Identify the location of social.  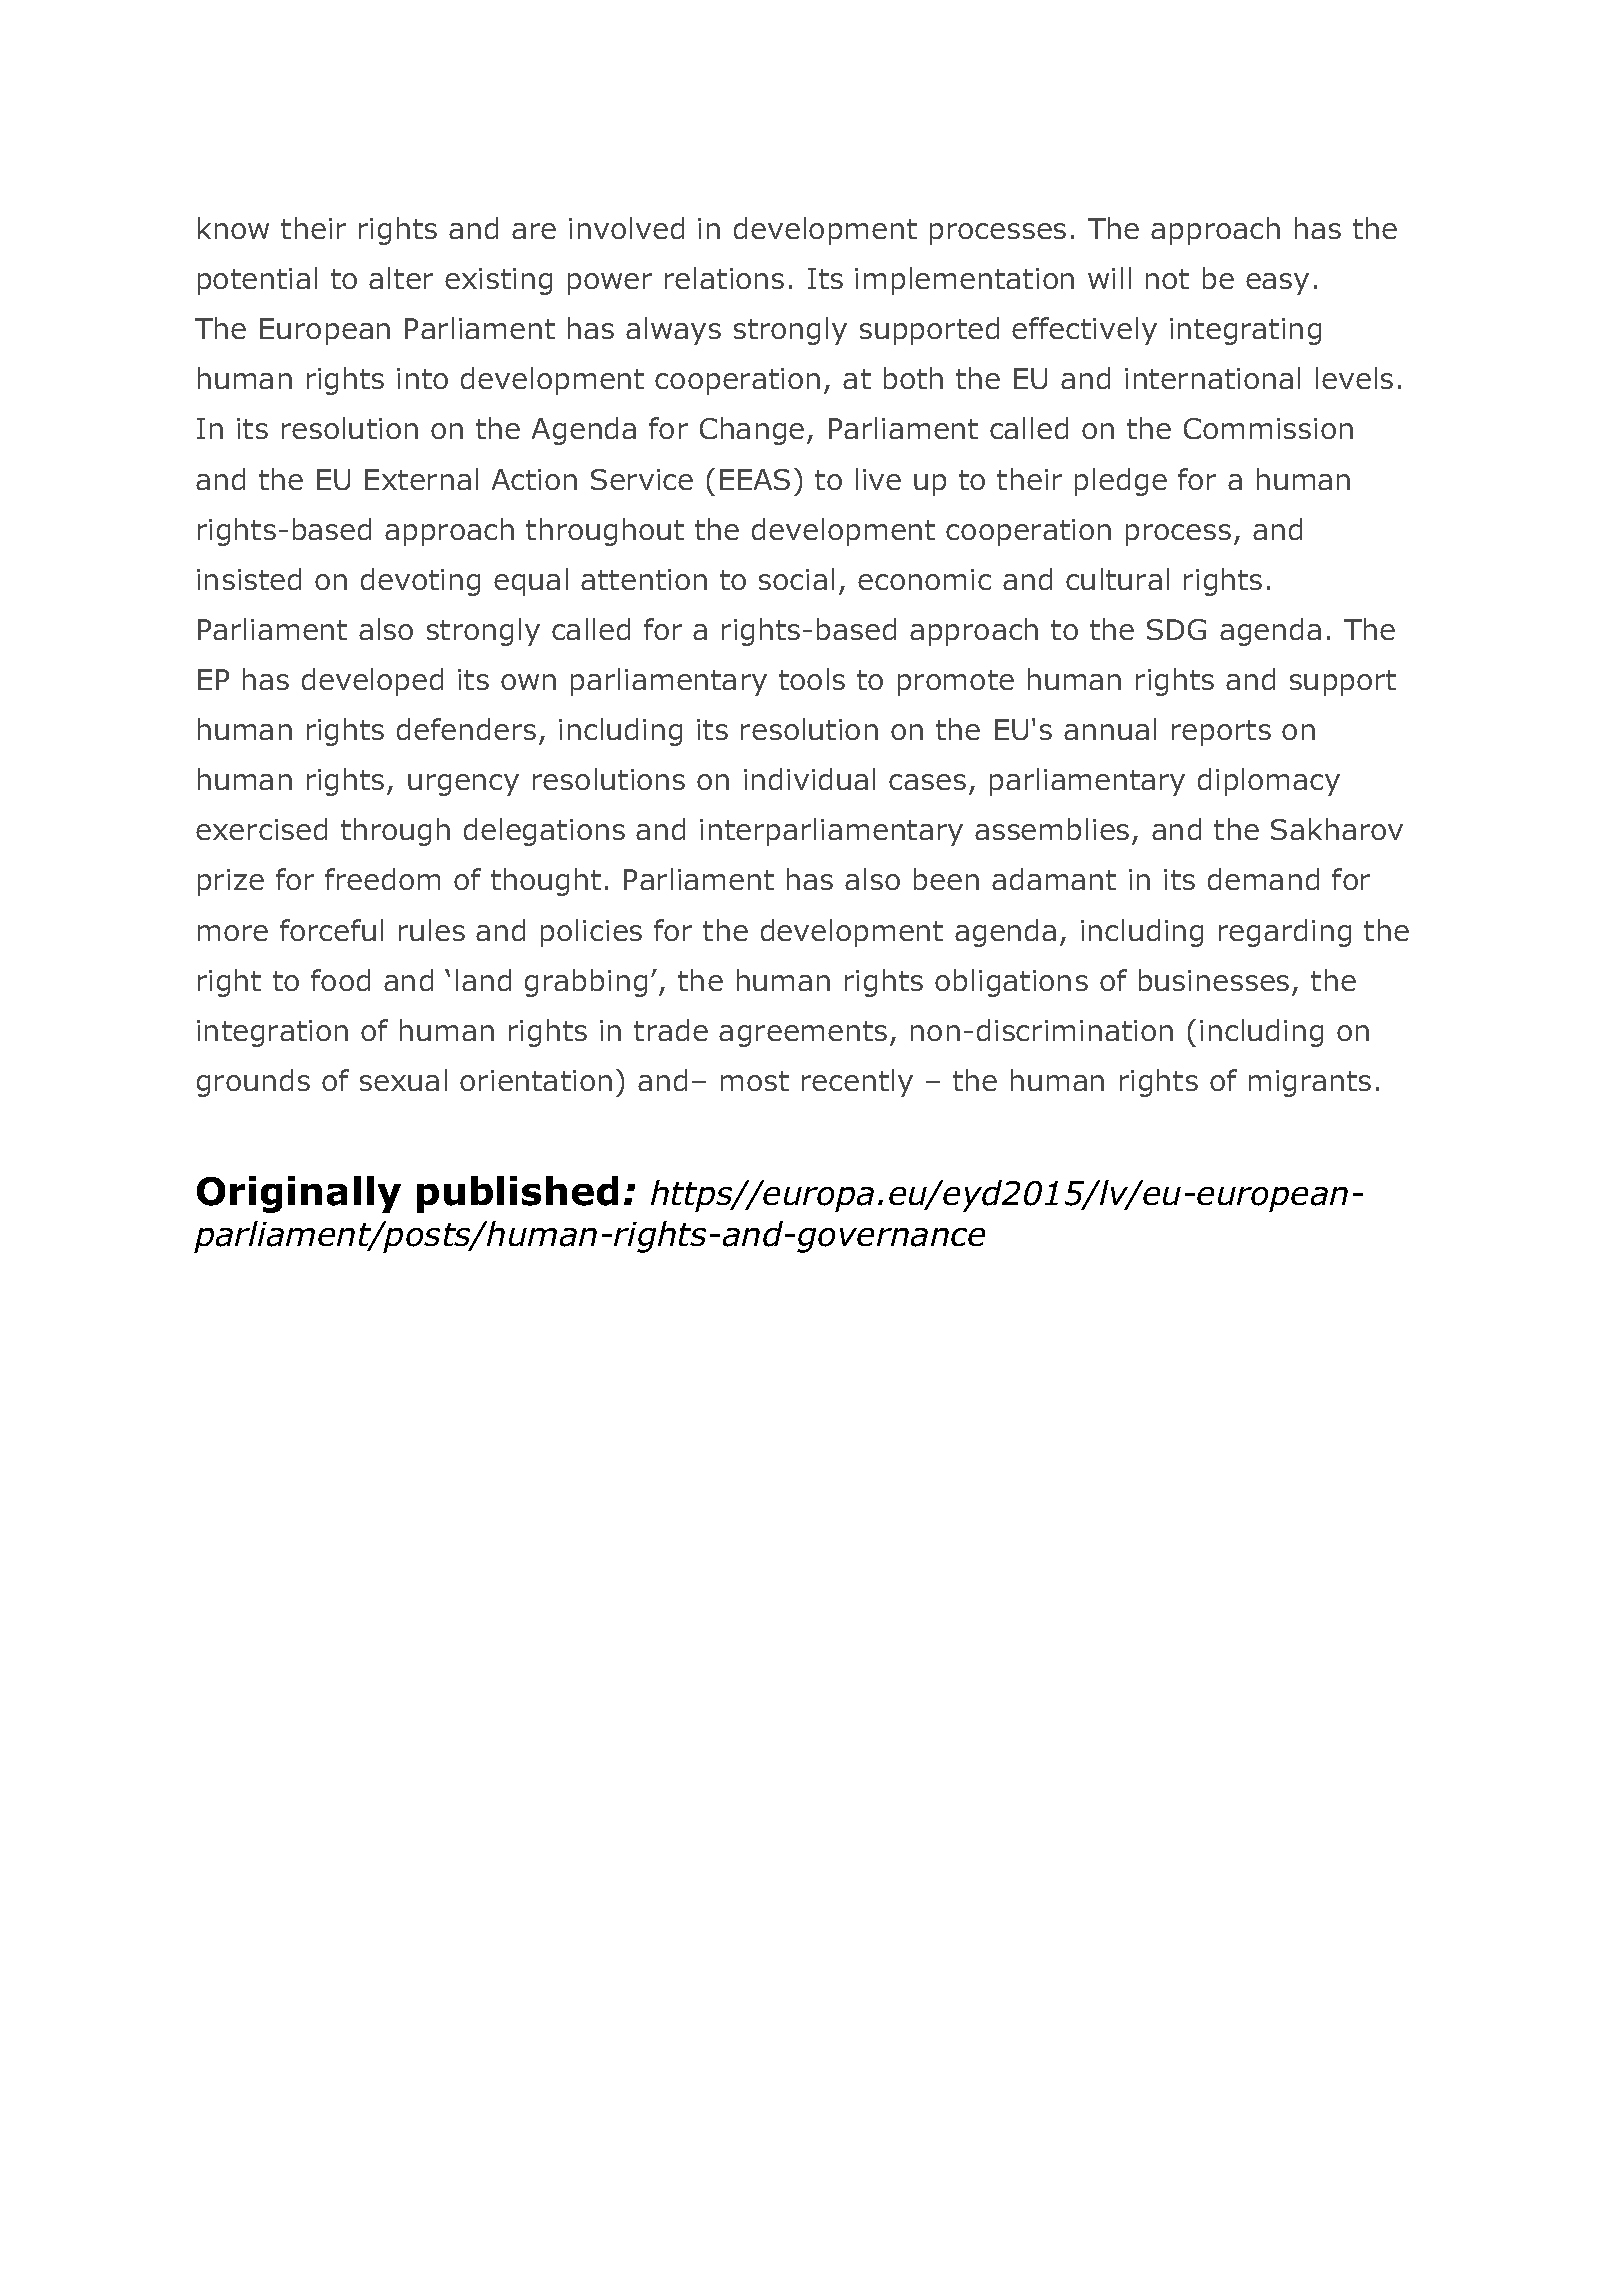
(796, 579).
